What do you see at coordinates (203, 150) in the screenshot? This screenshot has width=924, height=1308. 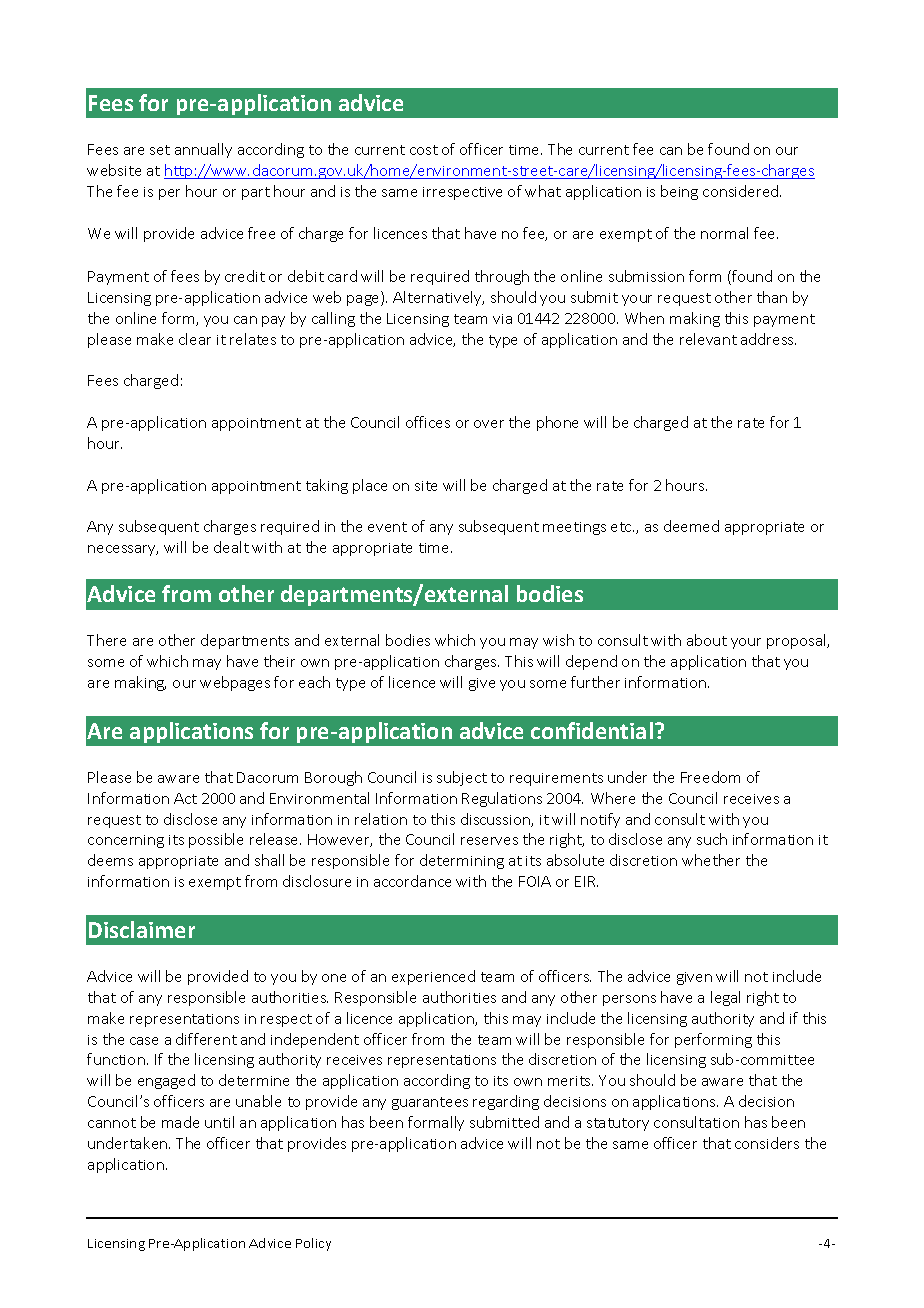 I see `annually` at bounding box center [203, 150].
